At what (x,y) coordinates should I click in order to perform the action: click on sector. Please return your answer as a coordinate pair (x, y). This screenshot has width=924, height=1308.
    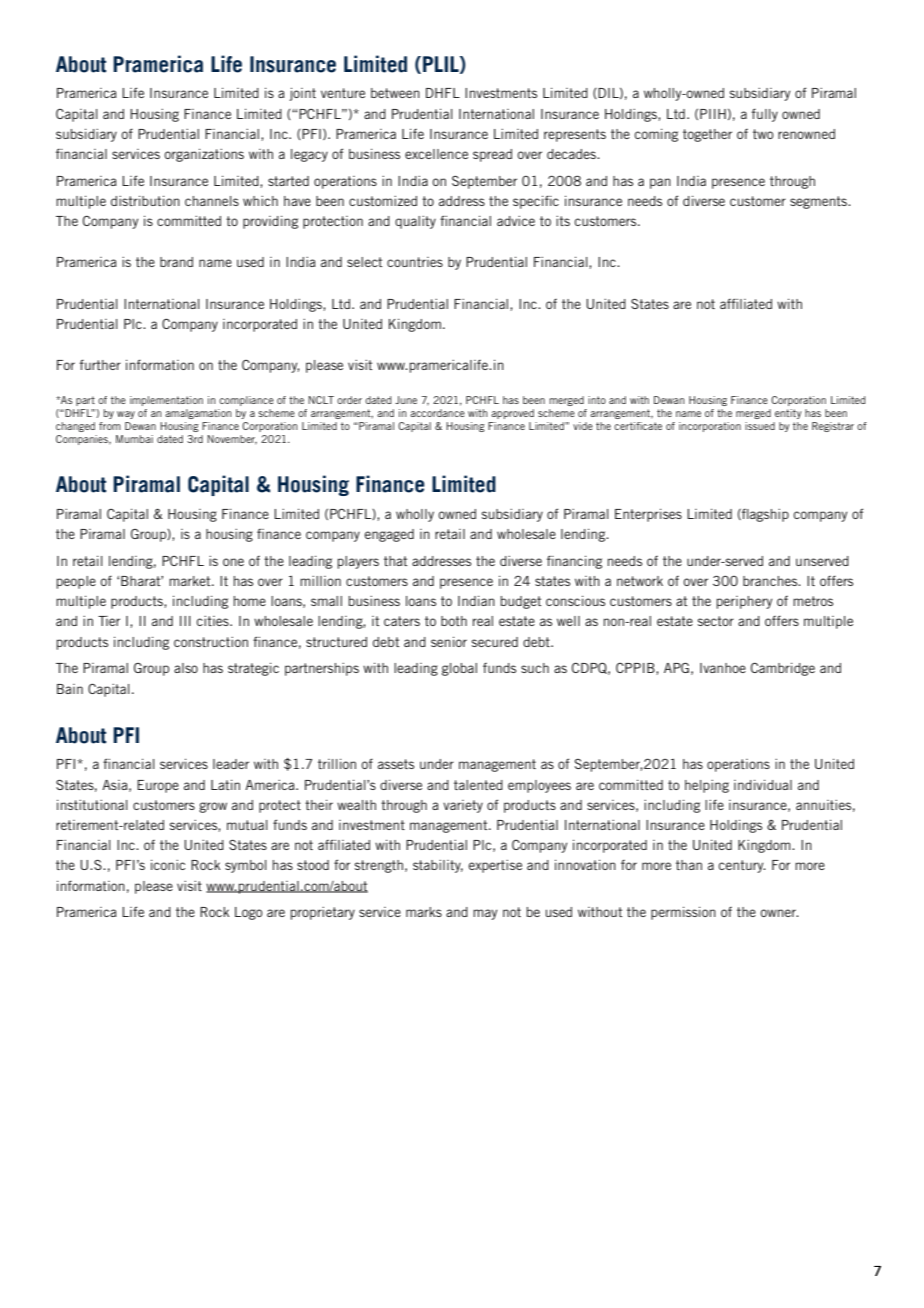
    Looking at the image, I should click on (716, 621).
